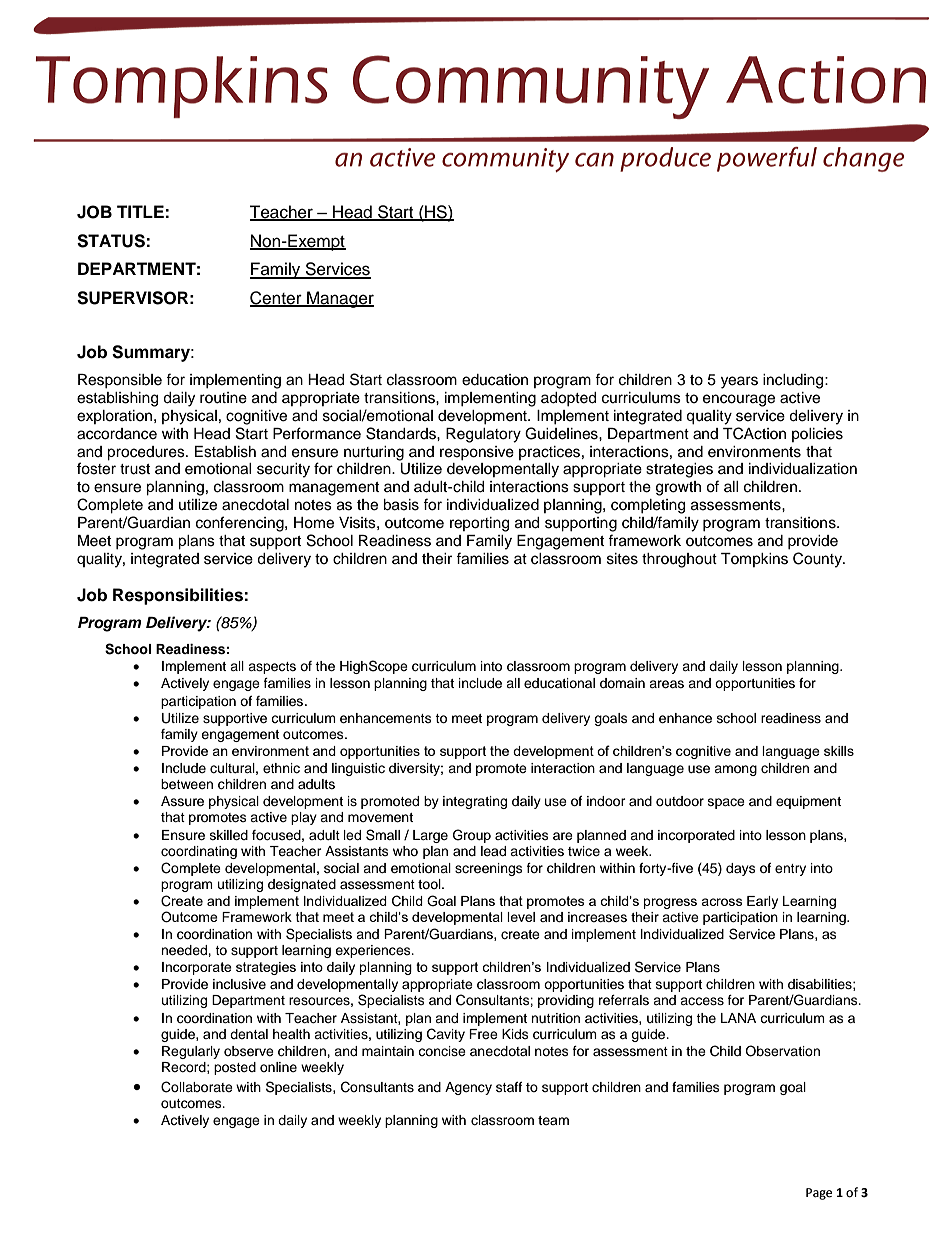 Image resolution: width=952 pixels, height=1233 pixels. What do you see at coordinates (553, 1120) in the screenshot?
I see `team` at bounding box center [553, 1120].
